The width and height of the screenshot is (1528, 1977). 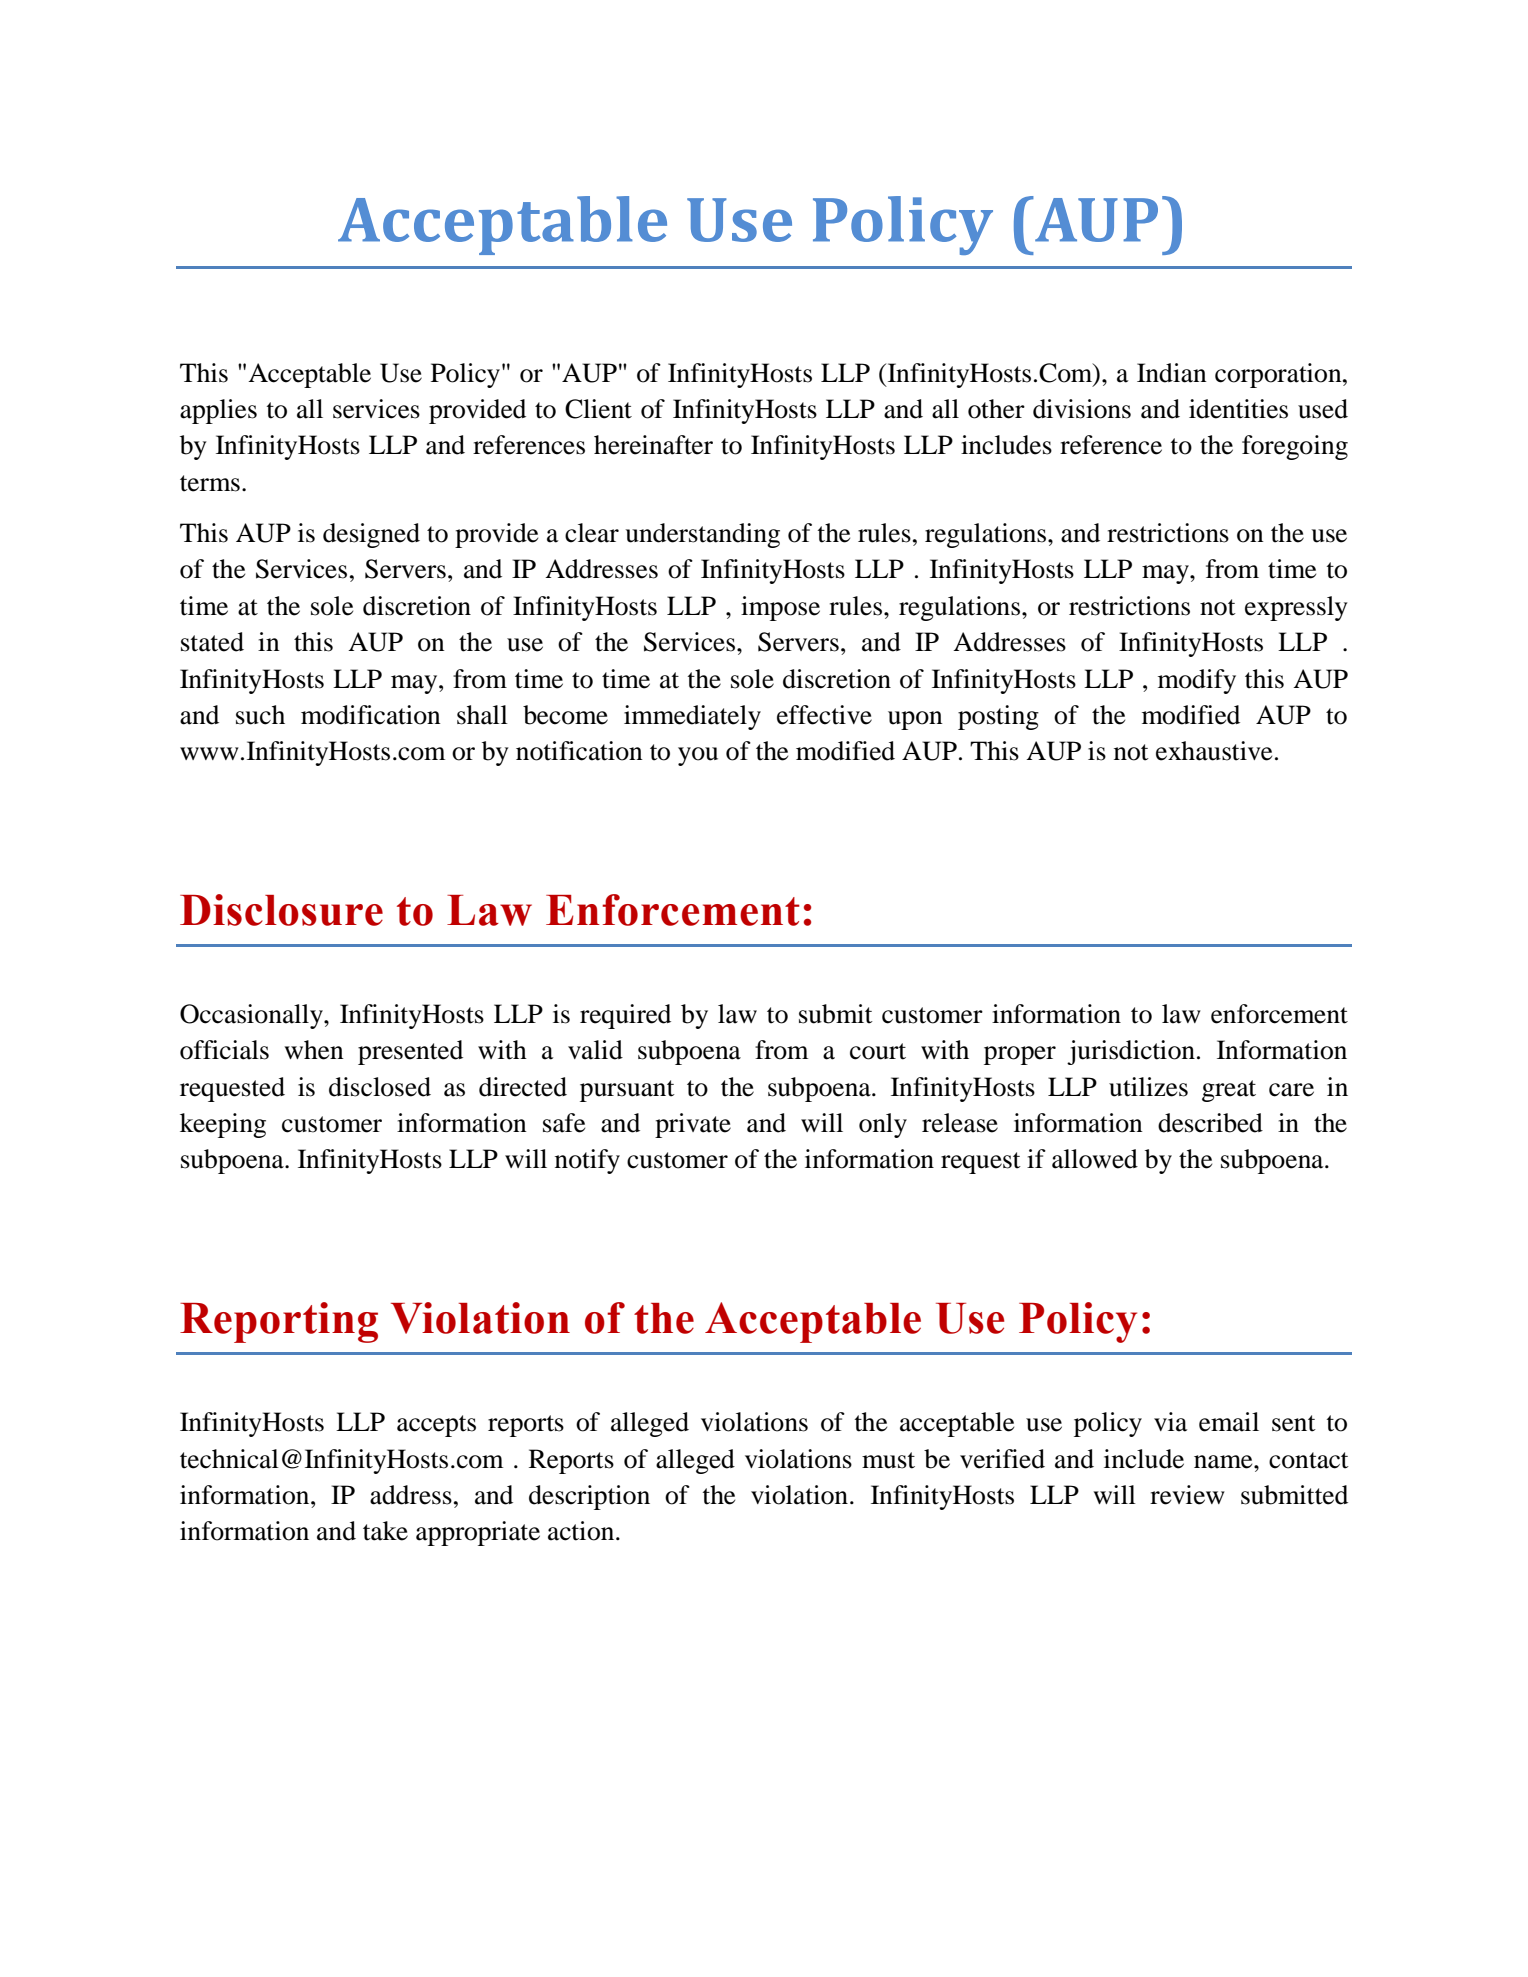 I want to click on modification, so click(x=371, y=715).
